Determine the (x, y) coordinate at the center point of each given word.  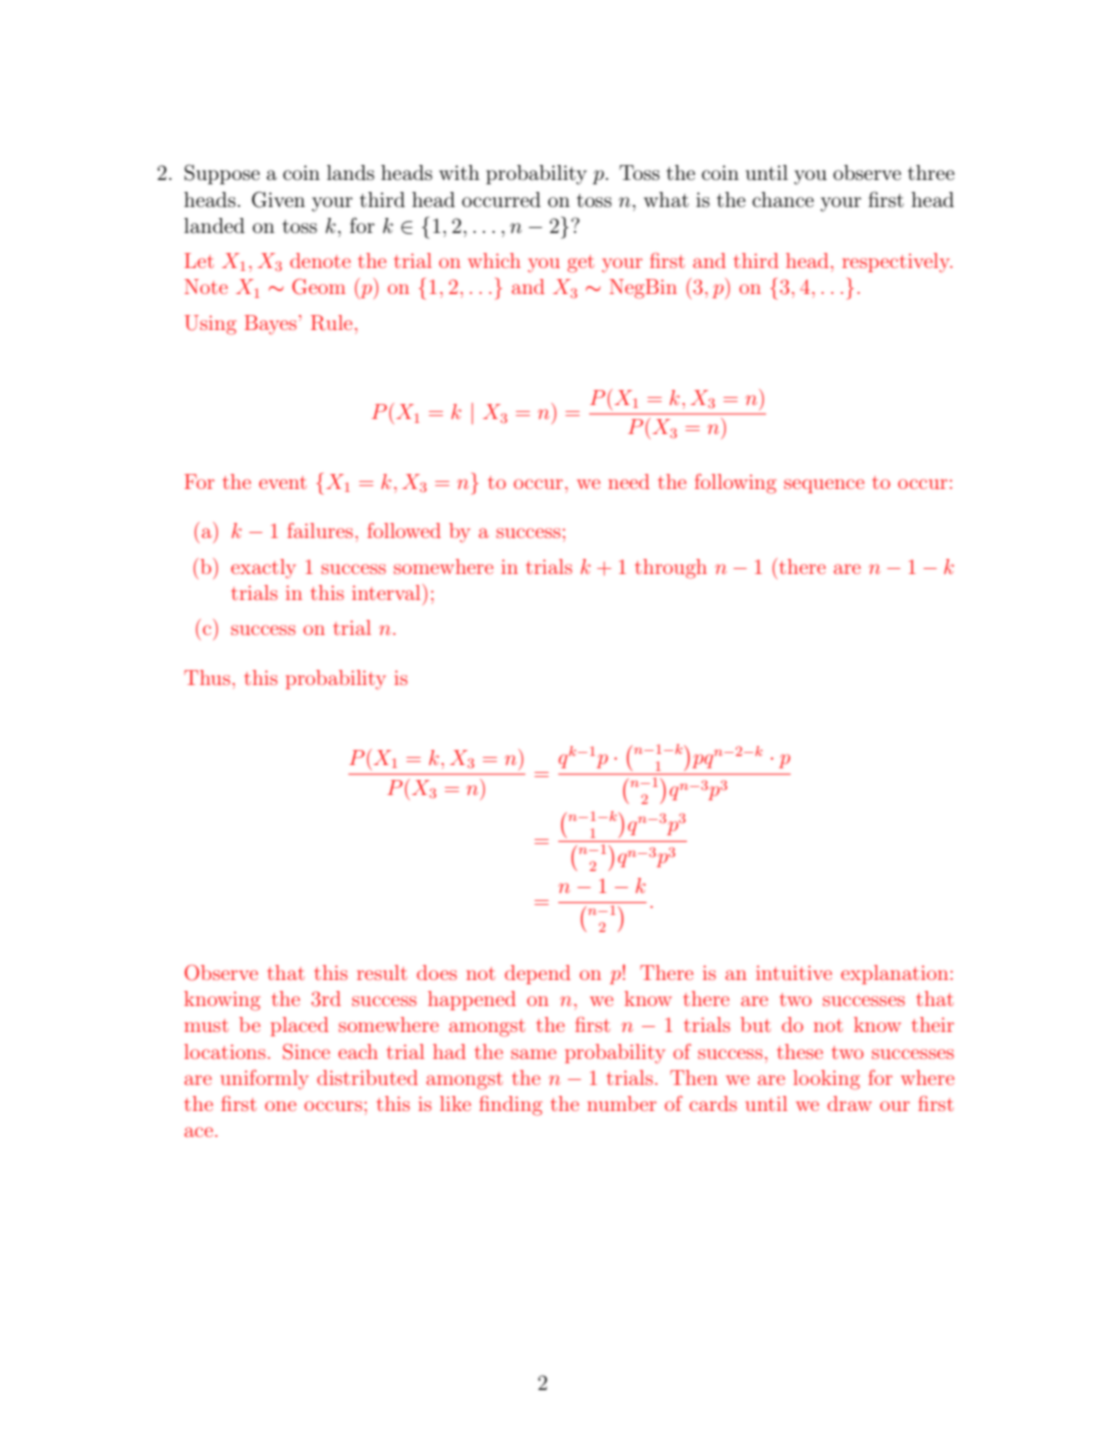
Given (278, 199)
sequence (824, 486)
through (671, 569)
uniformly (265, 1080)
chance (783, 199)
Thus (208, 677)
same (533, 1054)
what (666, 199)
